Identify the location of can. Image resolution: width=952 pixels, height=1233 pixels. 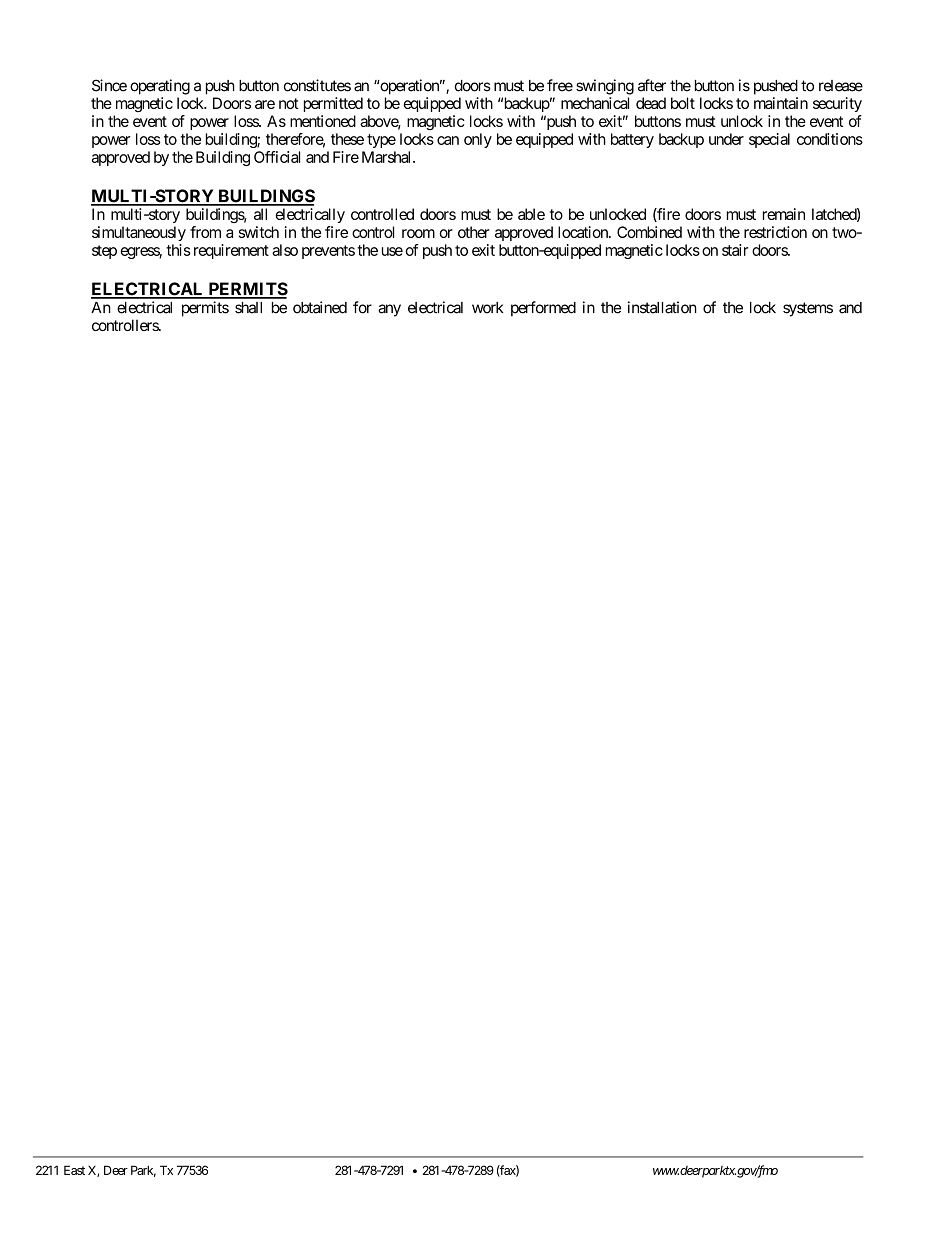
(448, 140).
